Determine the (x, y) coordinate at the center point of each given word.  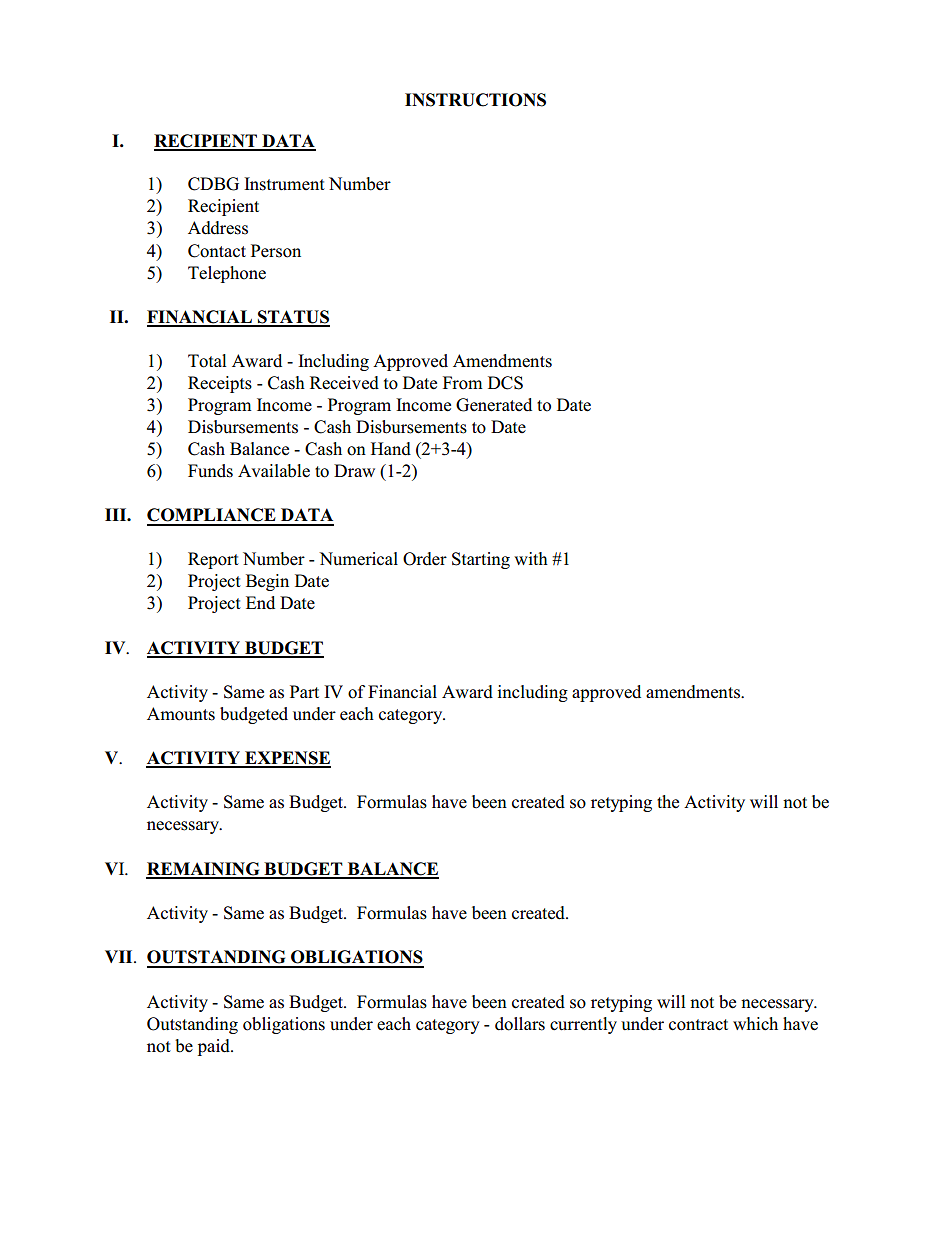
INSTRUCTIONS (475, 100)
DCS (505, 383)
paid (215, 1047)
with (531, 558)
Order (425, 559)
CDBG (213, 184)
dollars (520, 1024)
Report (213, 560)
